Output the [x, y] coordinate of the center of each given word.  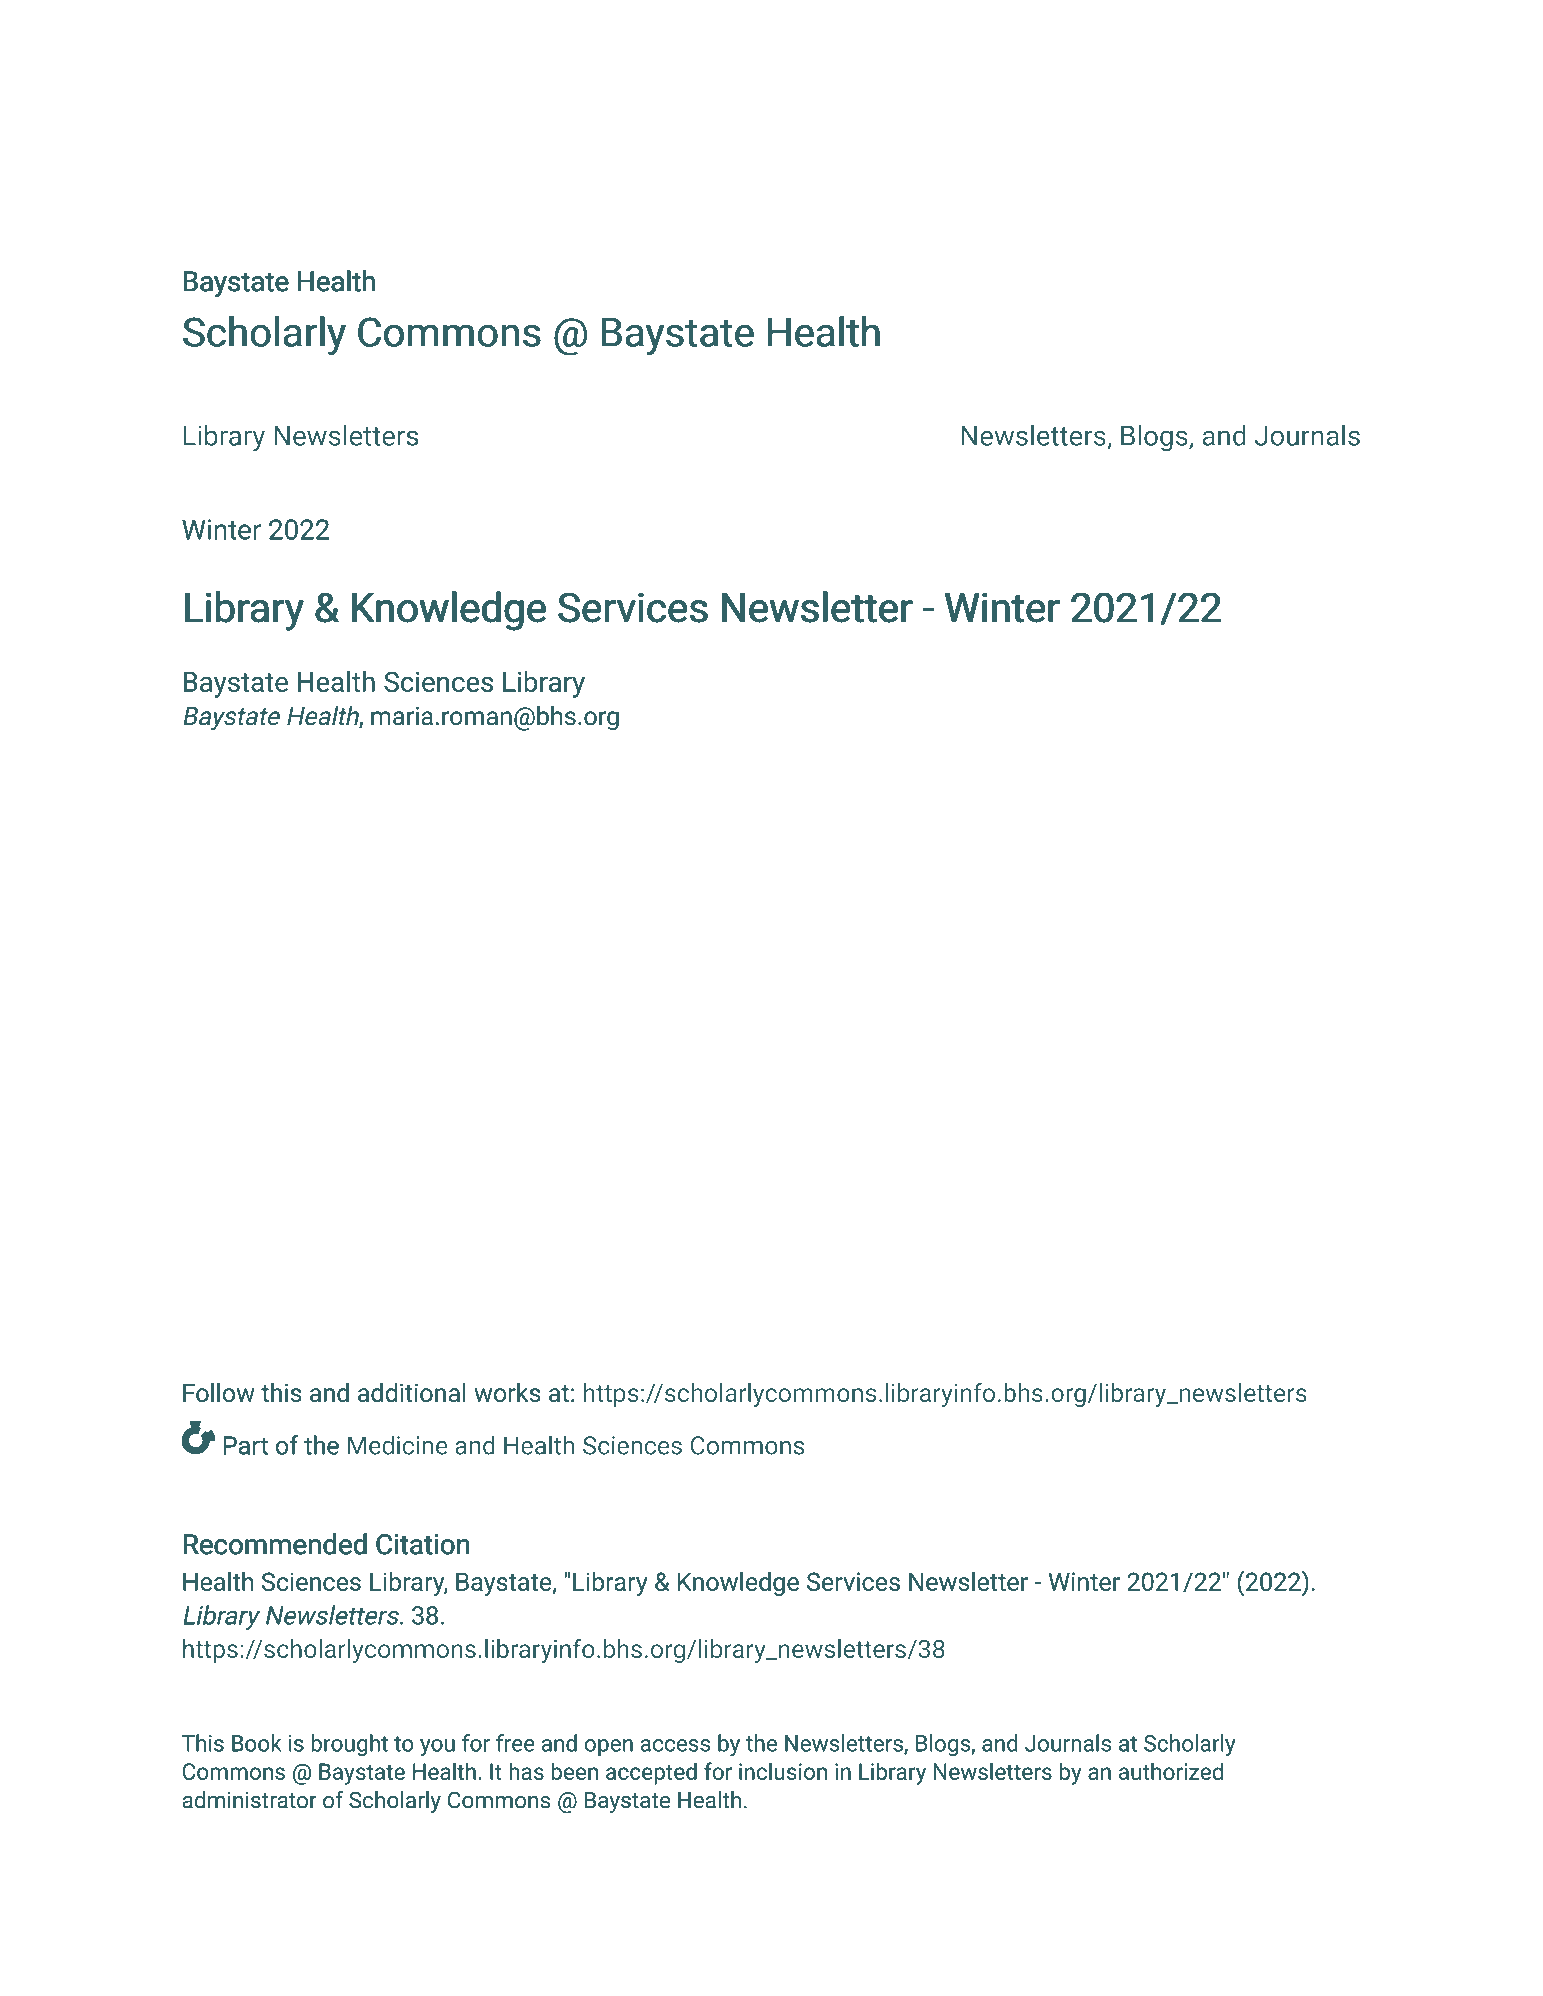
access [675, 1745]
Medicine [398, 1445]
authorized [1171, 1771]
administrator [249, 1800]
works [507, 1392]
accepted [651, 1773]
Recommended [275, 1544]
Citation [423, 1544]
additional [412, 1392]
